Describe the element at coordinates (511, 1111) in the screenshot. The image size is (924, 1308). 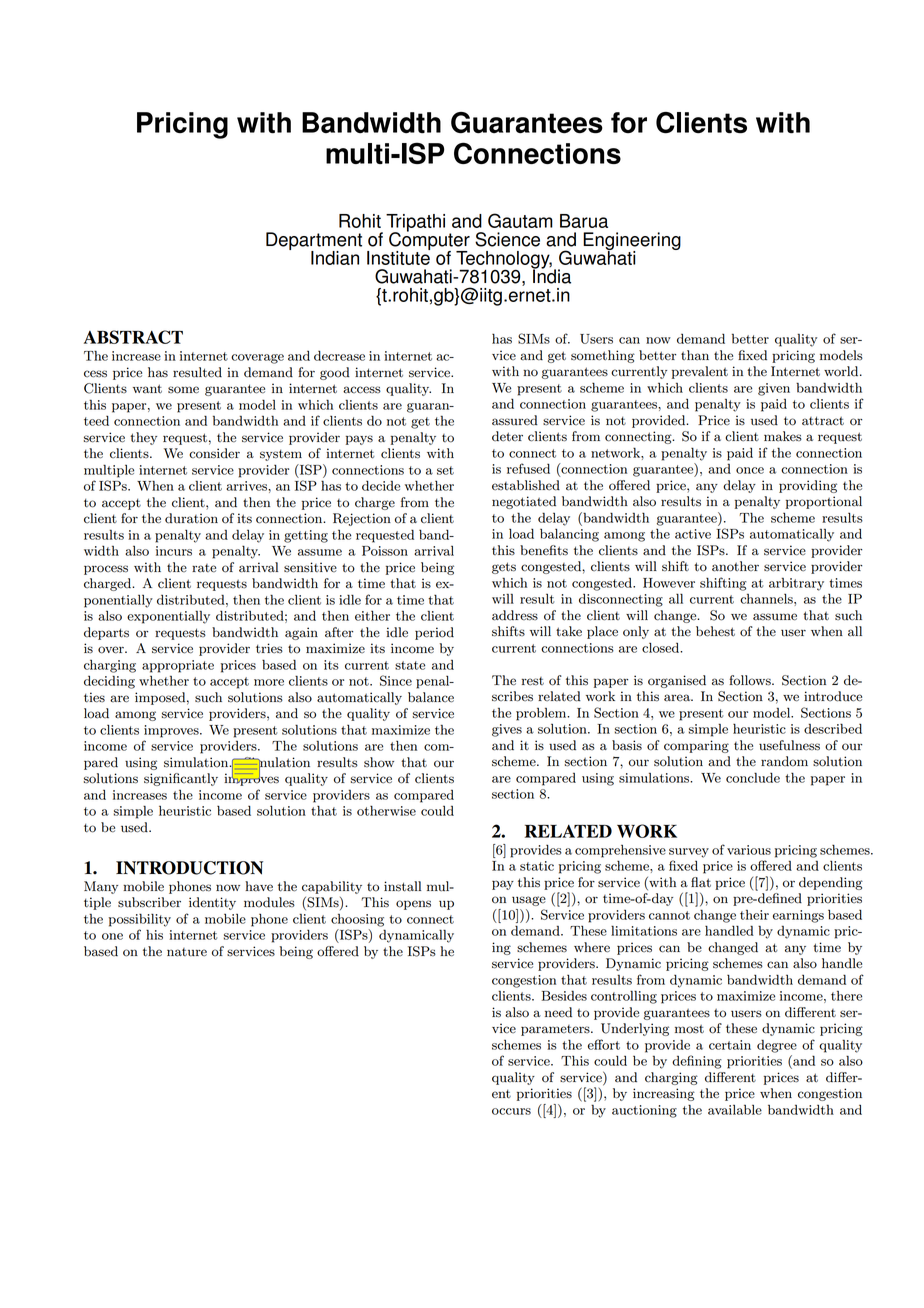
I see `occurs` at that location.
